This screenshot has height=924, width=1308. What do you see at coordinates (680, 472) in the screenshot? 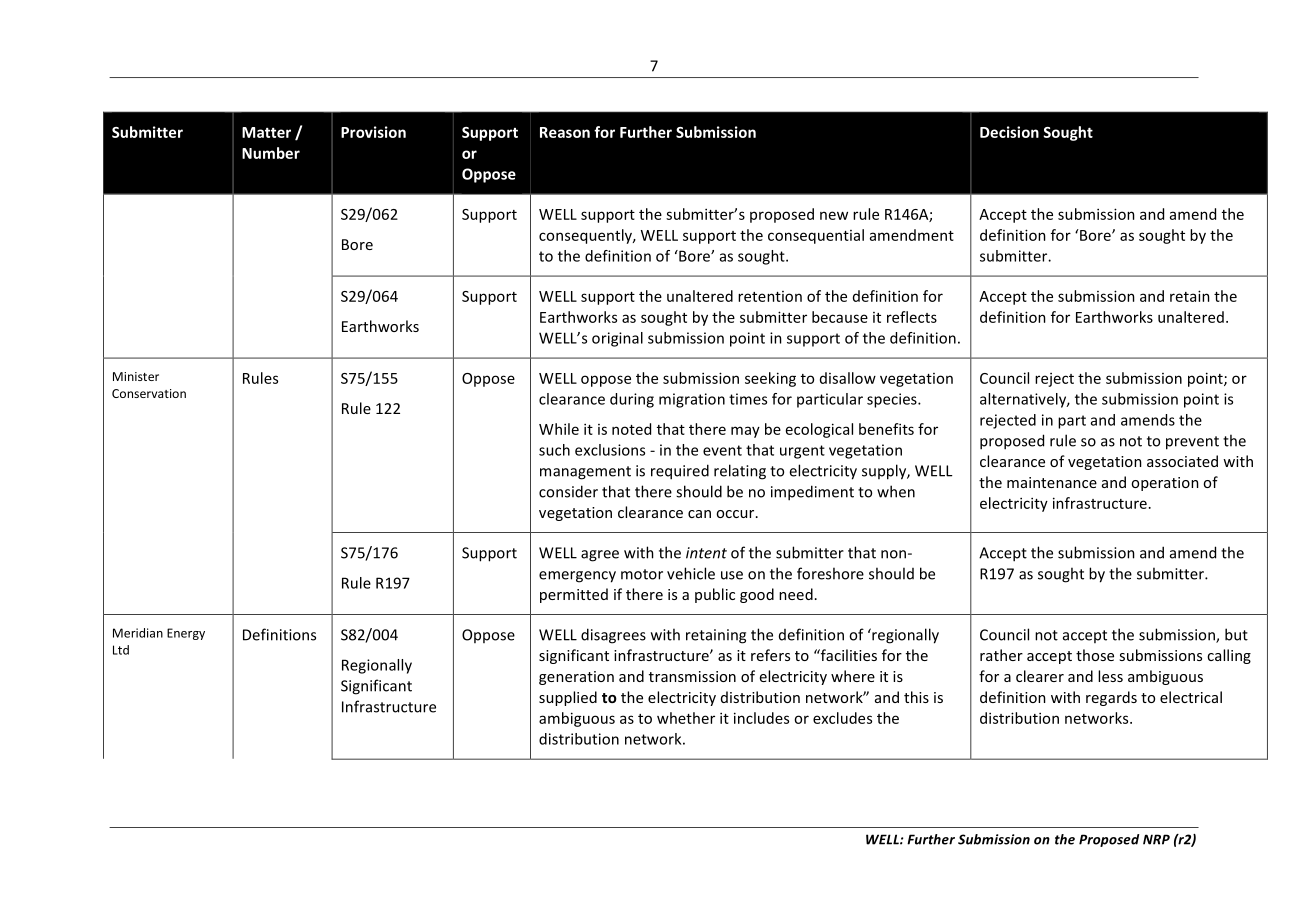
I see `required` at bounding box center [680, 472].
